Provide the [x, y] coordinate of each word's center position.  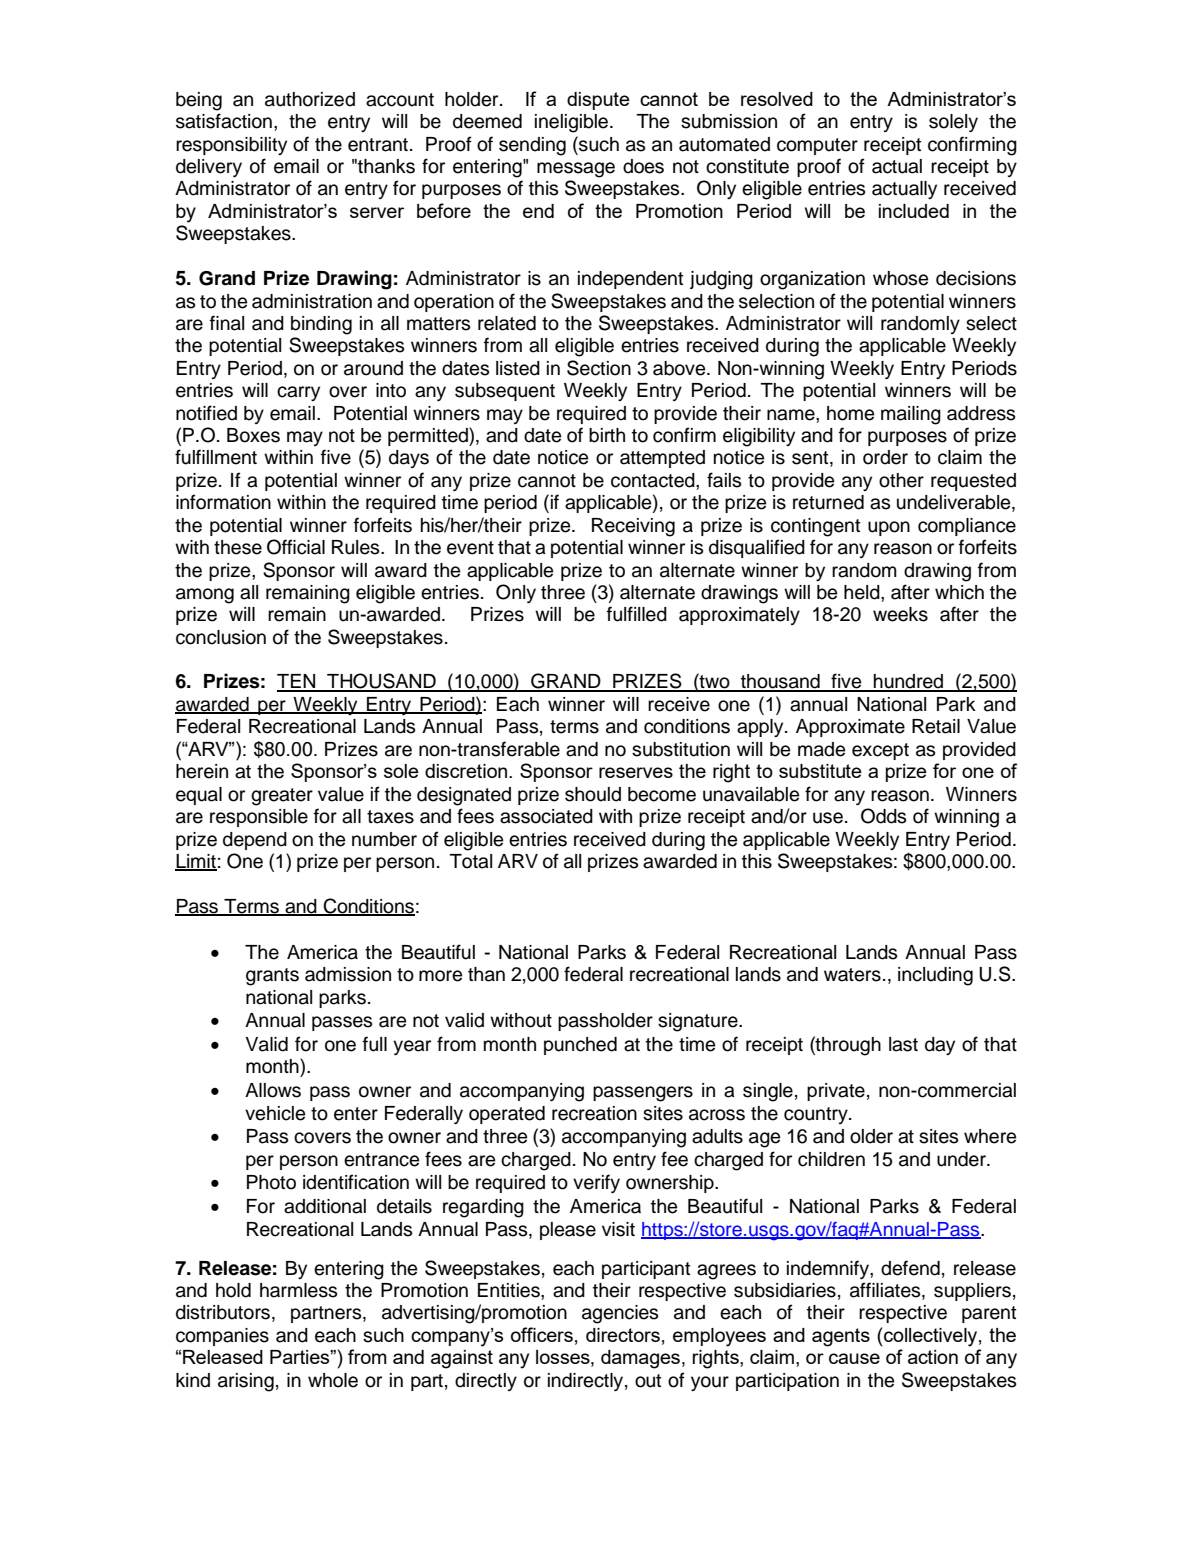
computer [817, 146]
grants [272, 977]
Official [296, 547]
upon [889, 528]
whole [333, 1380]
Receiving [633, 527]
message [576, 170]
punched [580, 1046]
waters [852, 975]
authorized [310, 99]
